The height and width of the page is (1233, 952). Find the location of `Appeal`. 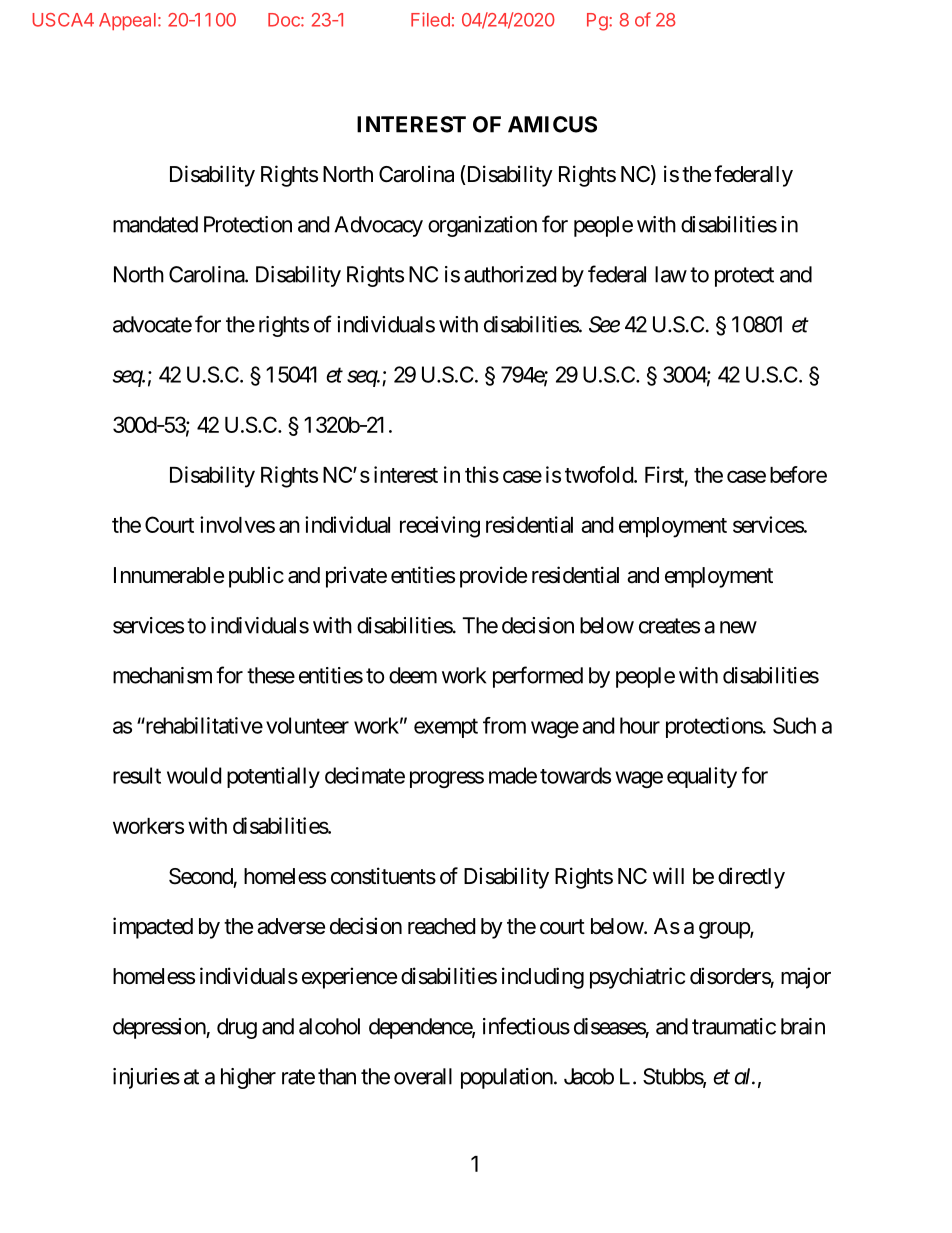

Appeal is located at coordinates (127, 21).
